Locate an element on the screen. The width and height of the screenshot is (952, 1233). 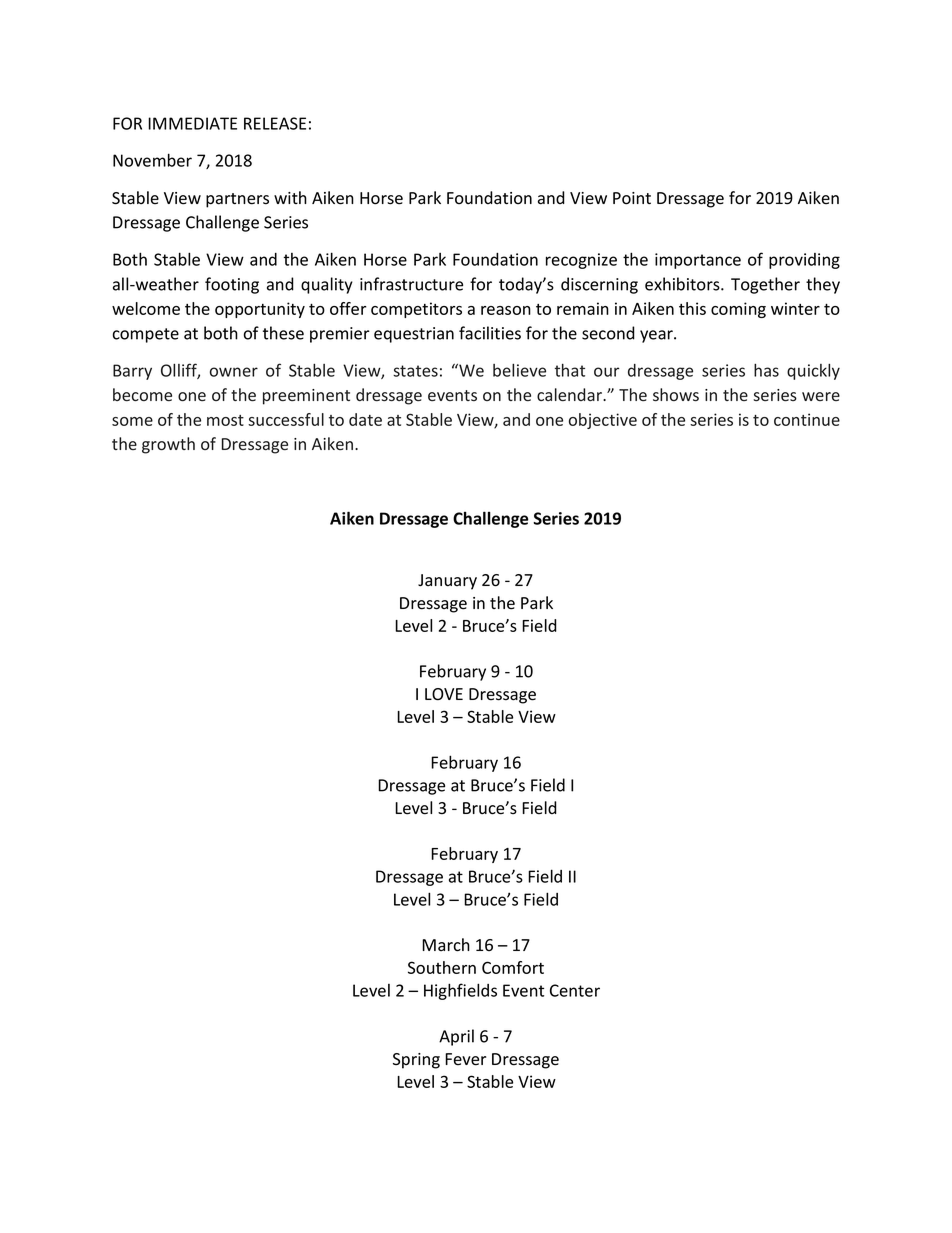
Point is located at coordinates (632, 198).
